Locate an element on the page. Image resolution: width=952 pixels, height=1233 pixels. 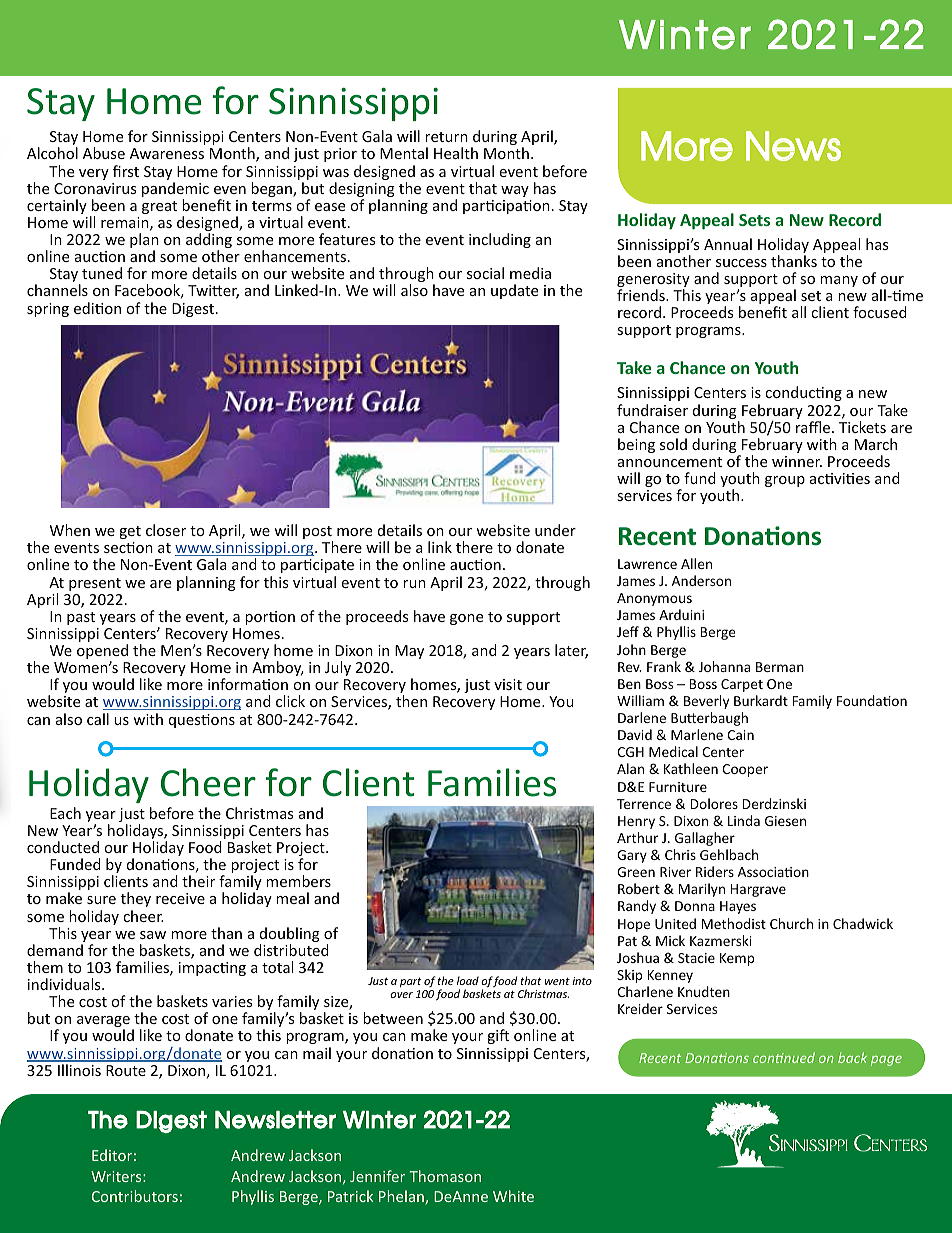
White is located at coordinates (513, 1196).
